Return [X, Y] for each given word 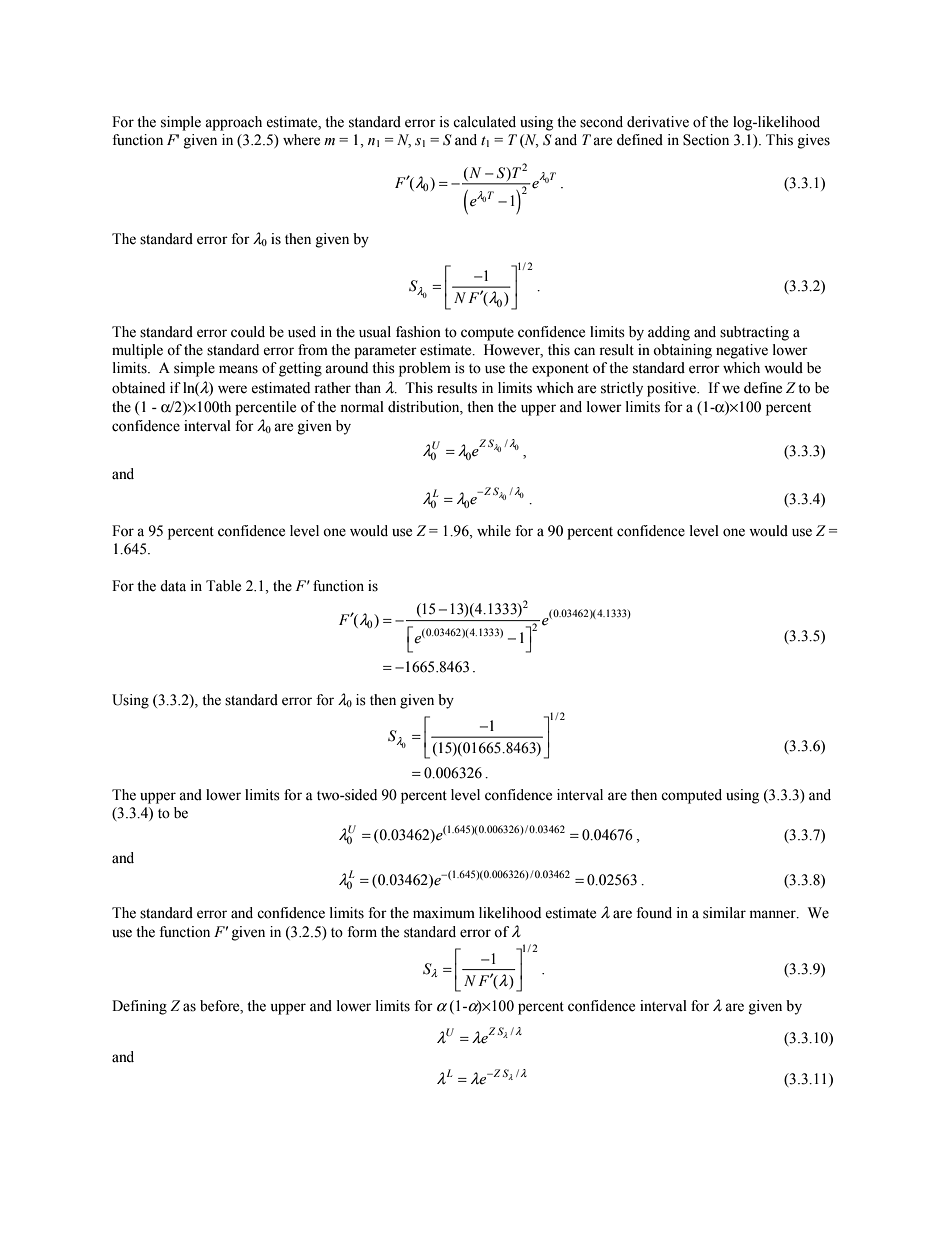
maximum [444, 912]
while [494, 531]
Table [223, 586]
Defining [139, 1007]
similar [724, 913]
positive [672, 389]
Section [706, 140]
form [362, 932]
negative [742, 351]
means [238, 369]
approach [233, 123]
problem [425, 369]
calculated [484, 122]
